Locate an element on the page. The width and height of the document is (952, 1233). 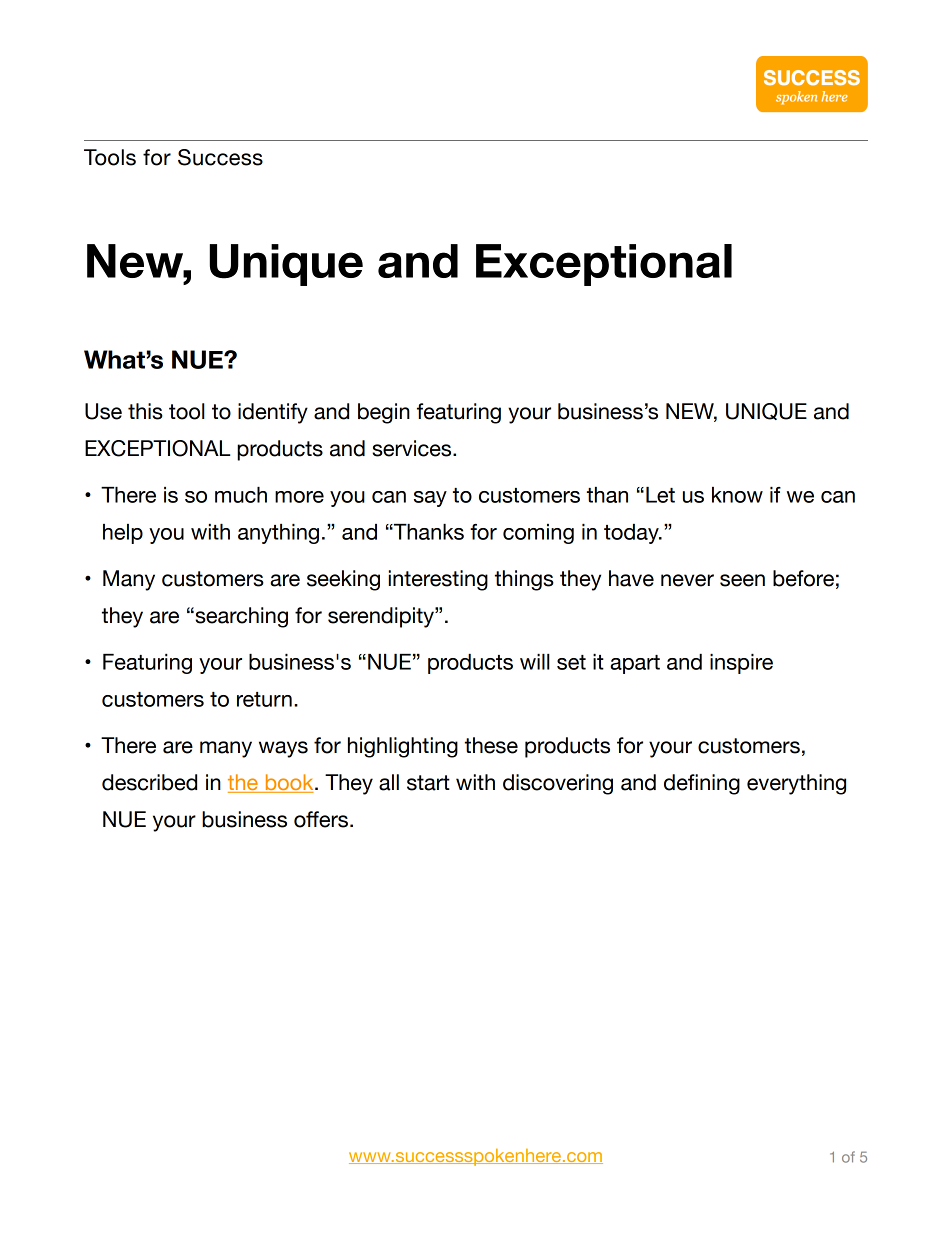
this is located at coordinates (145, 411).
